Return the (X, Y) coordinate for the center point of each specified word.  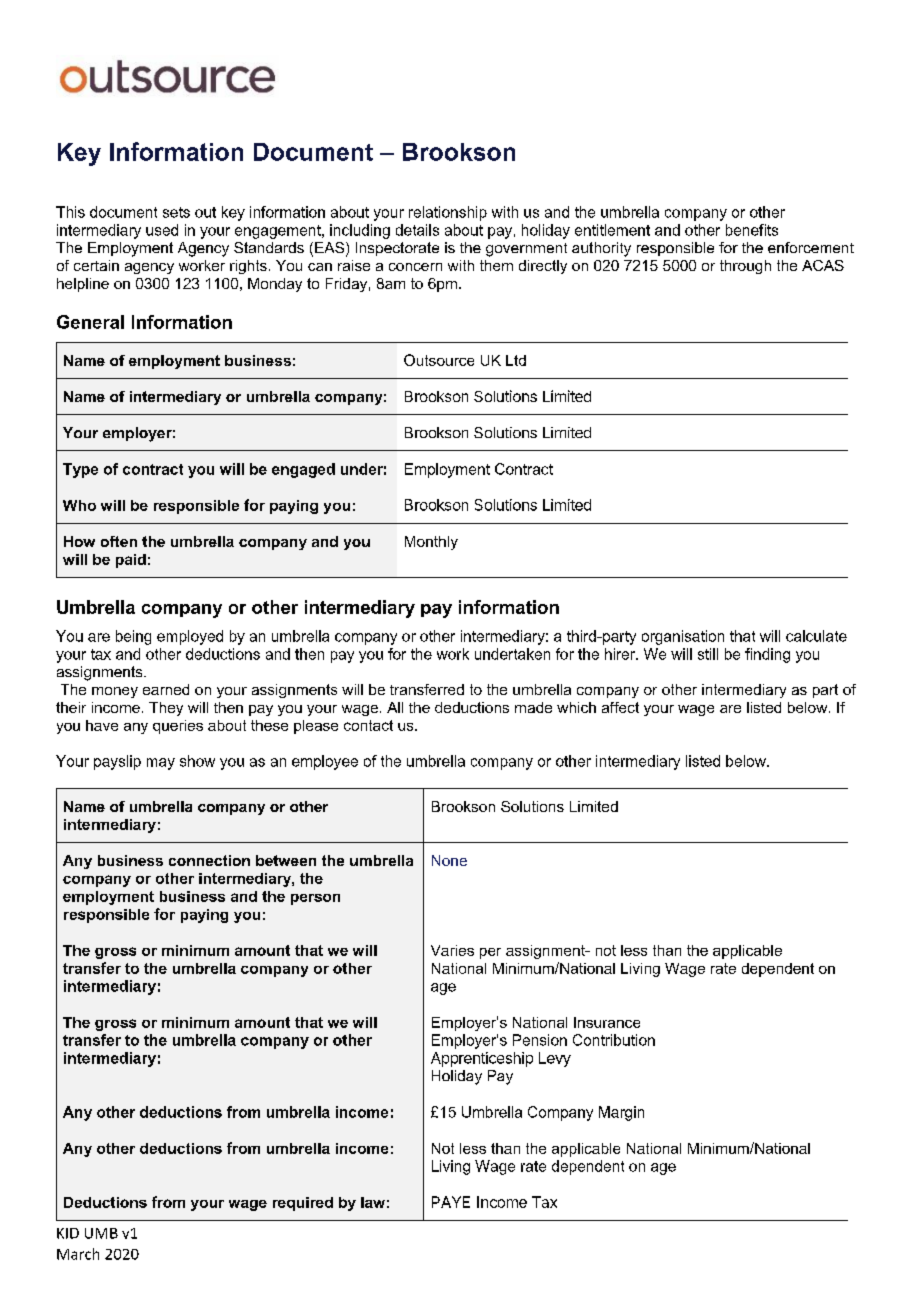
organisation (683, 637)
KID (68, 1233)
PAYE (451, 1202)
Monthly (431, 543)
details (417, 230)
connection (209, 860)
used (162, 230)
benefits (752, 230)
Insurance (607, 1022)
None (449, 860)
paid (131, 561)
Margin (621, 1113)
